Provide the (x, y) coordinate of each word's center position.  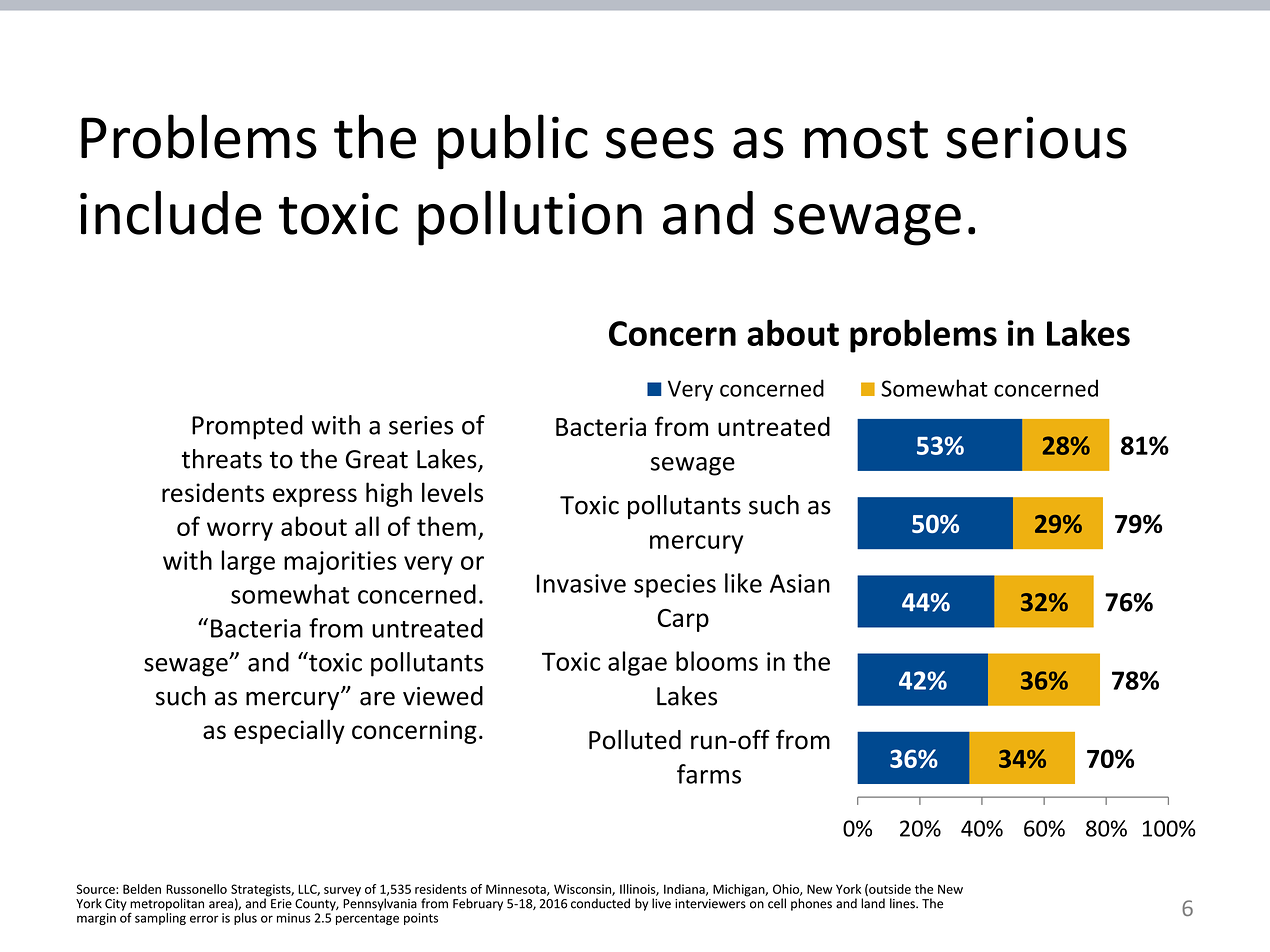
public (513, 142)
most (866, 139)
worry (240, 531)
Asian (800, 583)
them (446, 526)
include (171, 212)
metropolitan (167, 905)
